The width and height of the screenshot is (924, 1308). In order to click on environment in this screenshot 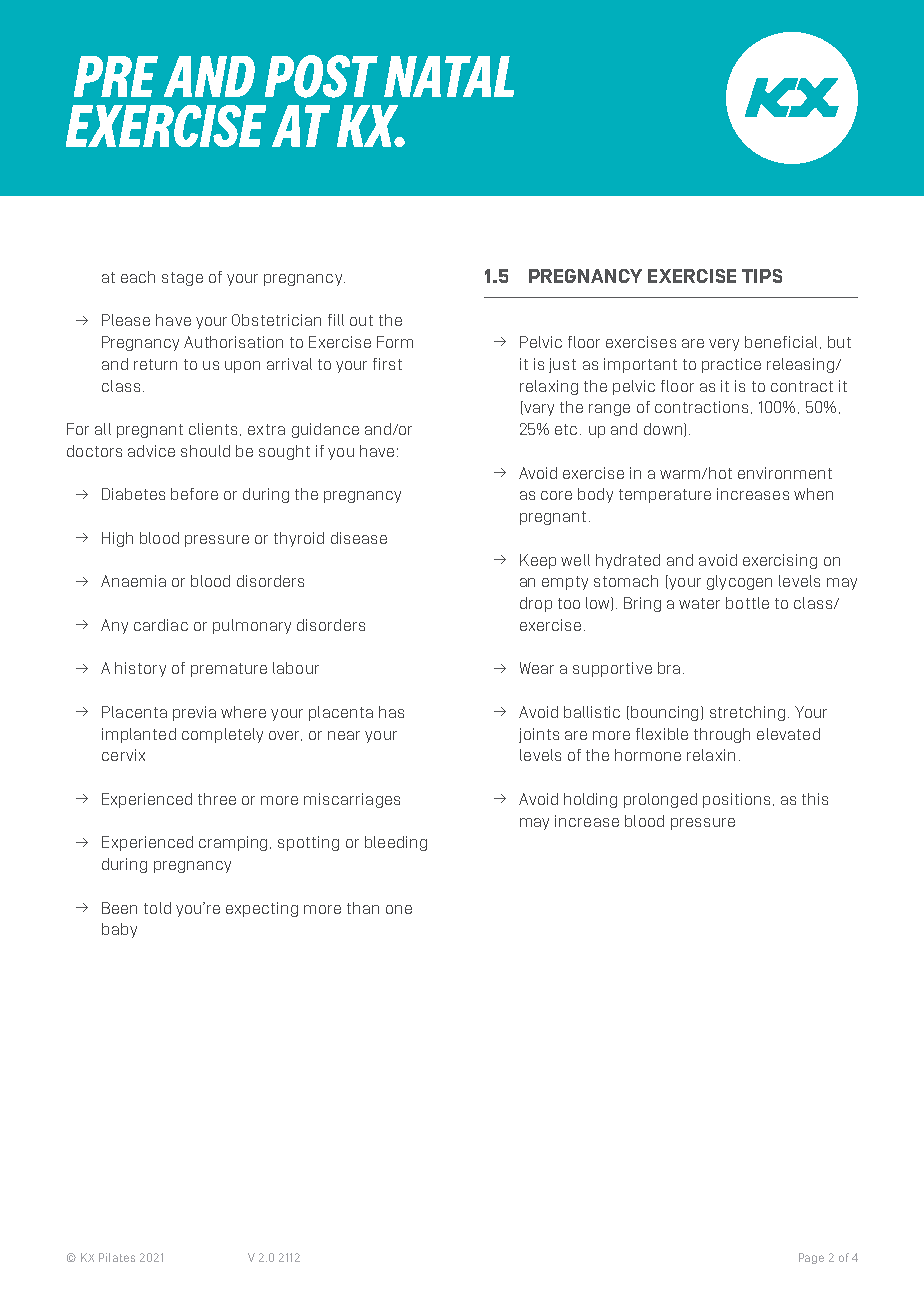, I will do `click(785, 473)`.
